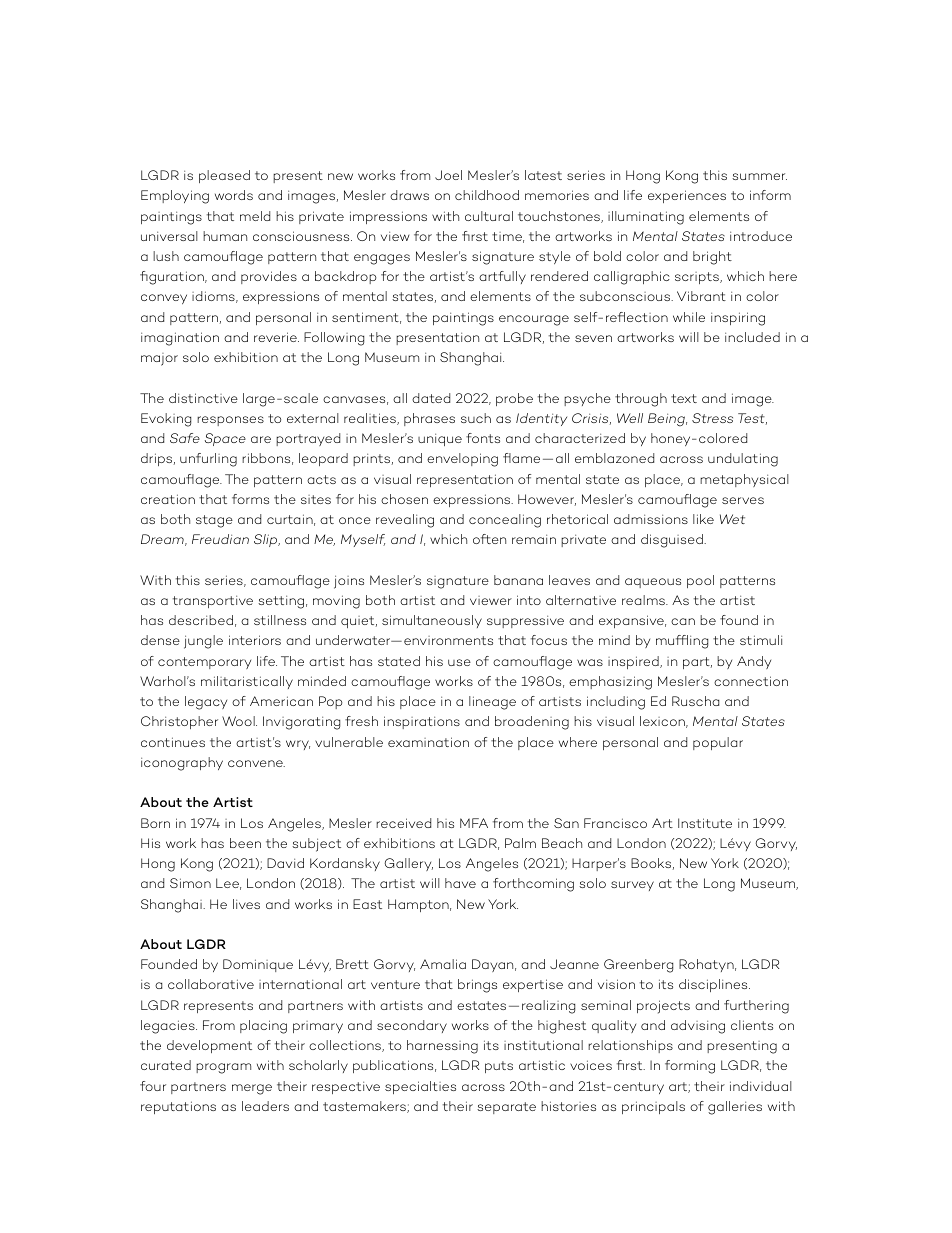 Image resolution: width=952 pixels, height=1233 pixels. What do you see at coordinates (487, 195) in the screenshot?
I see `childhood` at bounding box center [487, 195].
